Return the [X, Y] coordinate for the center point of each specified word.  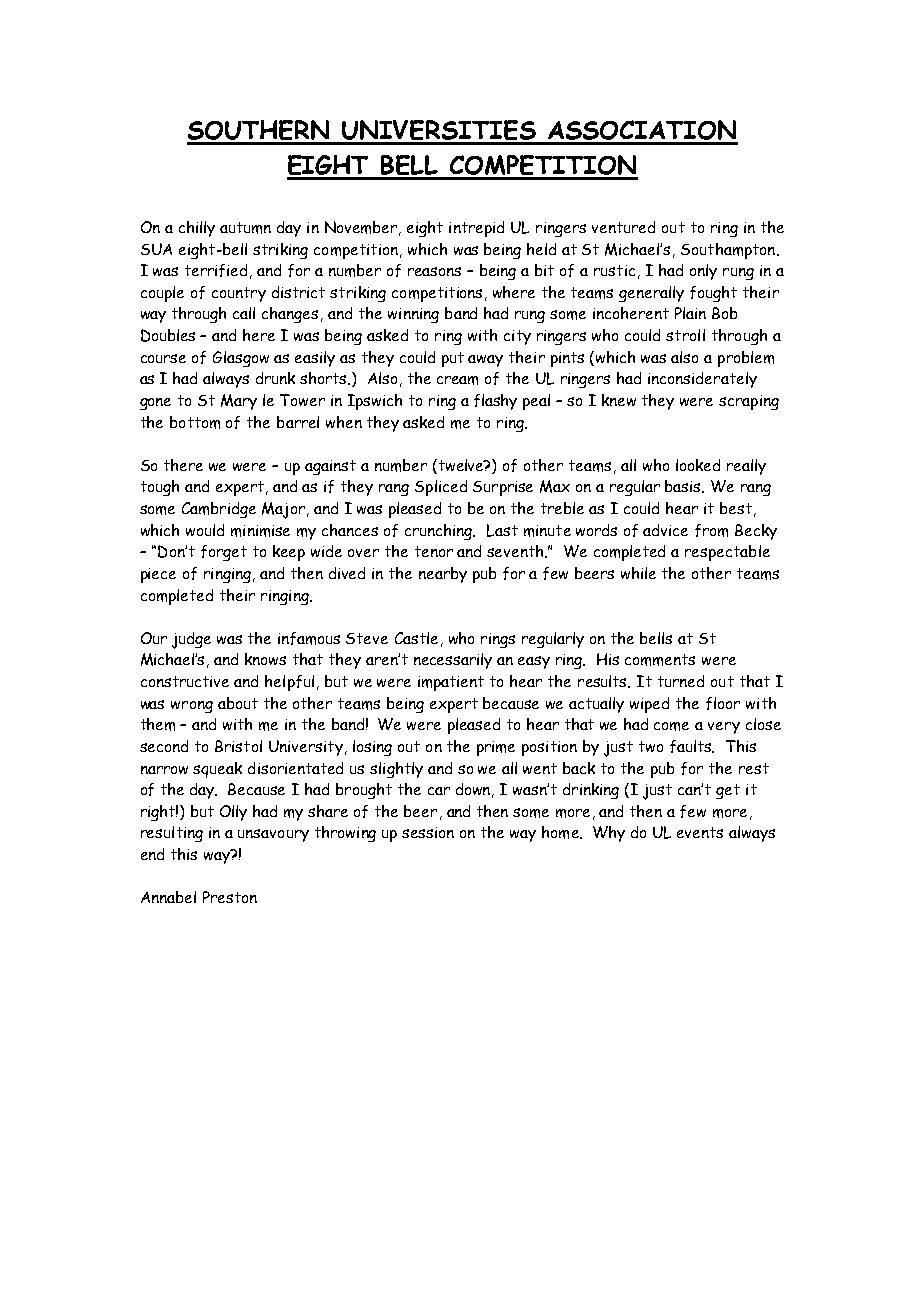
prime [496, 748]
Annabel [168, 897]
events [700, 832]
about [238, 703]
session [428, 832]
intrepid [476, 229]
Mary [239, 402]
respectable [727, 553]
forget [224, 553]
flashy [495, 402]
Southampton [729, 251]
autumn [245, 228]
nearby [443, 575]
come [671, 726]
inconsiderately [702, 380]
